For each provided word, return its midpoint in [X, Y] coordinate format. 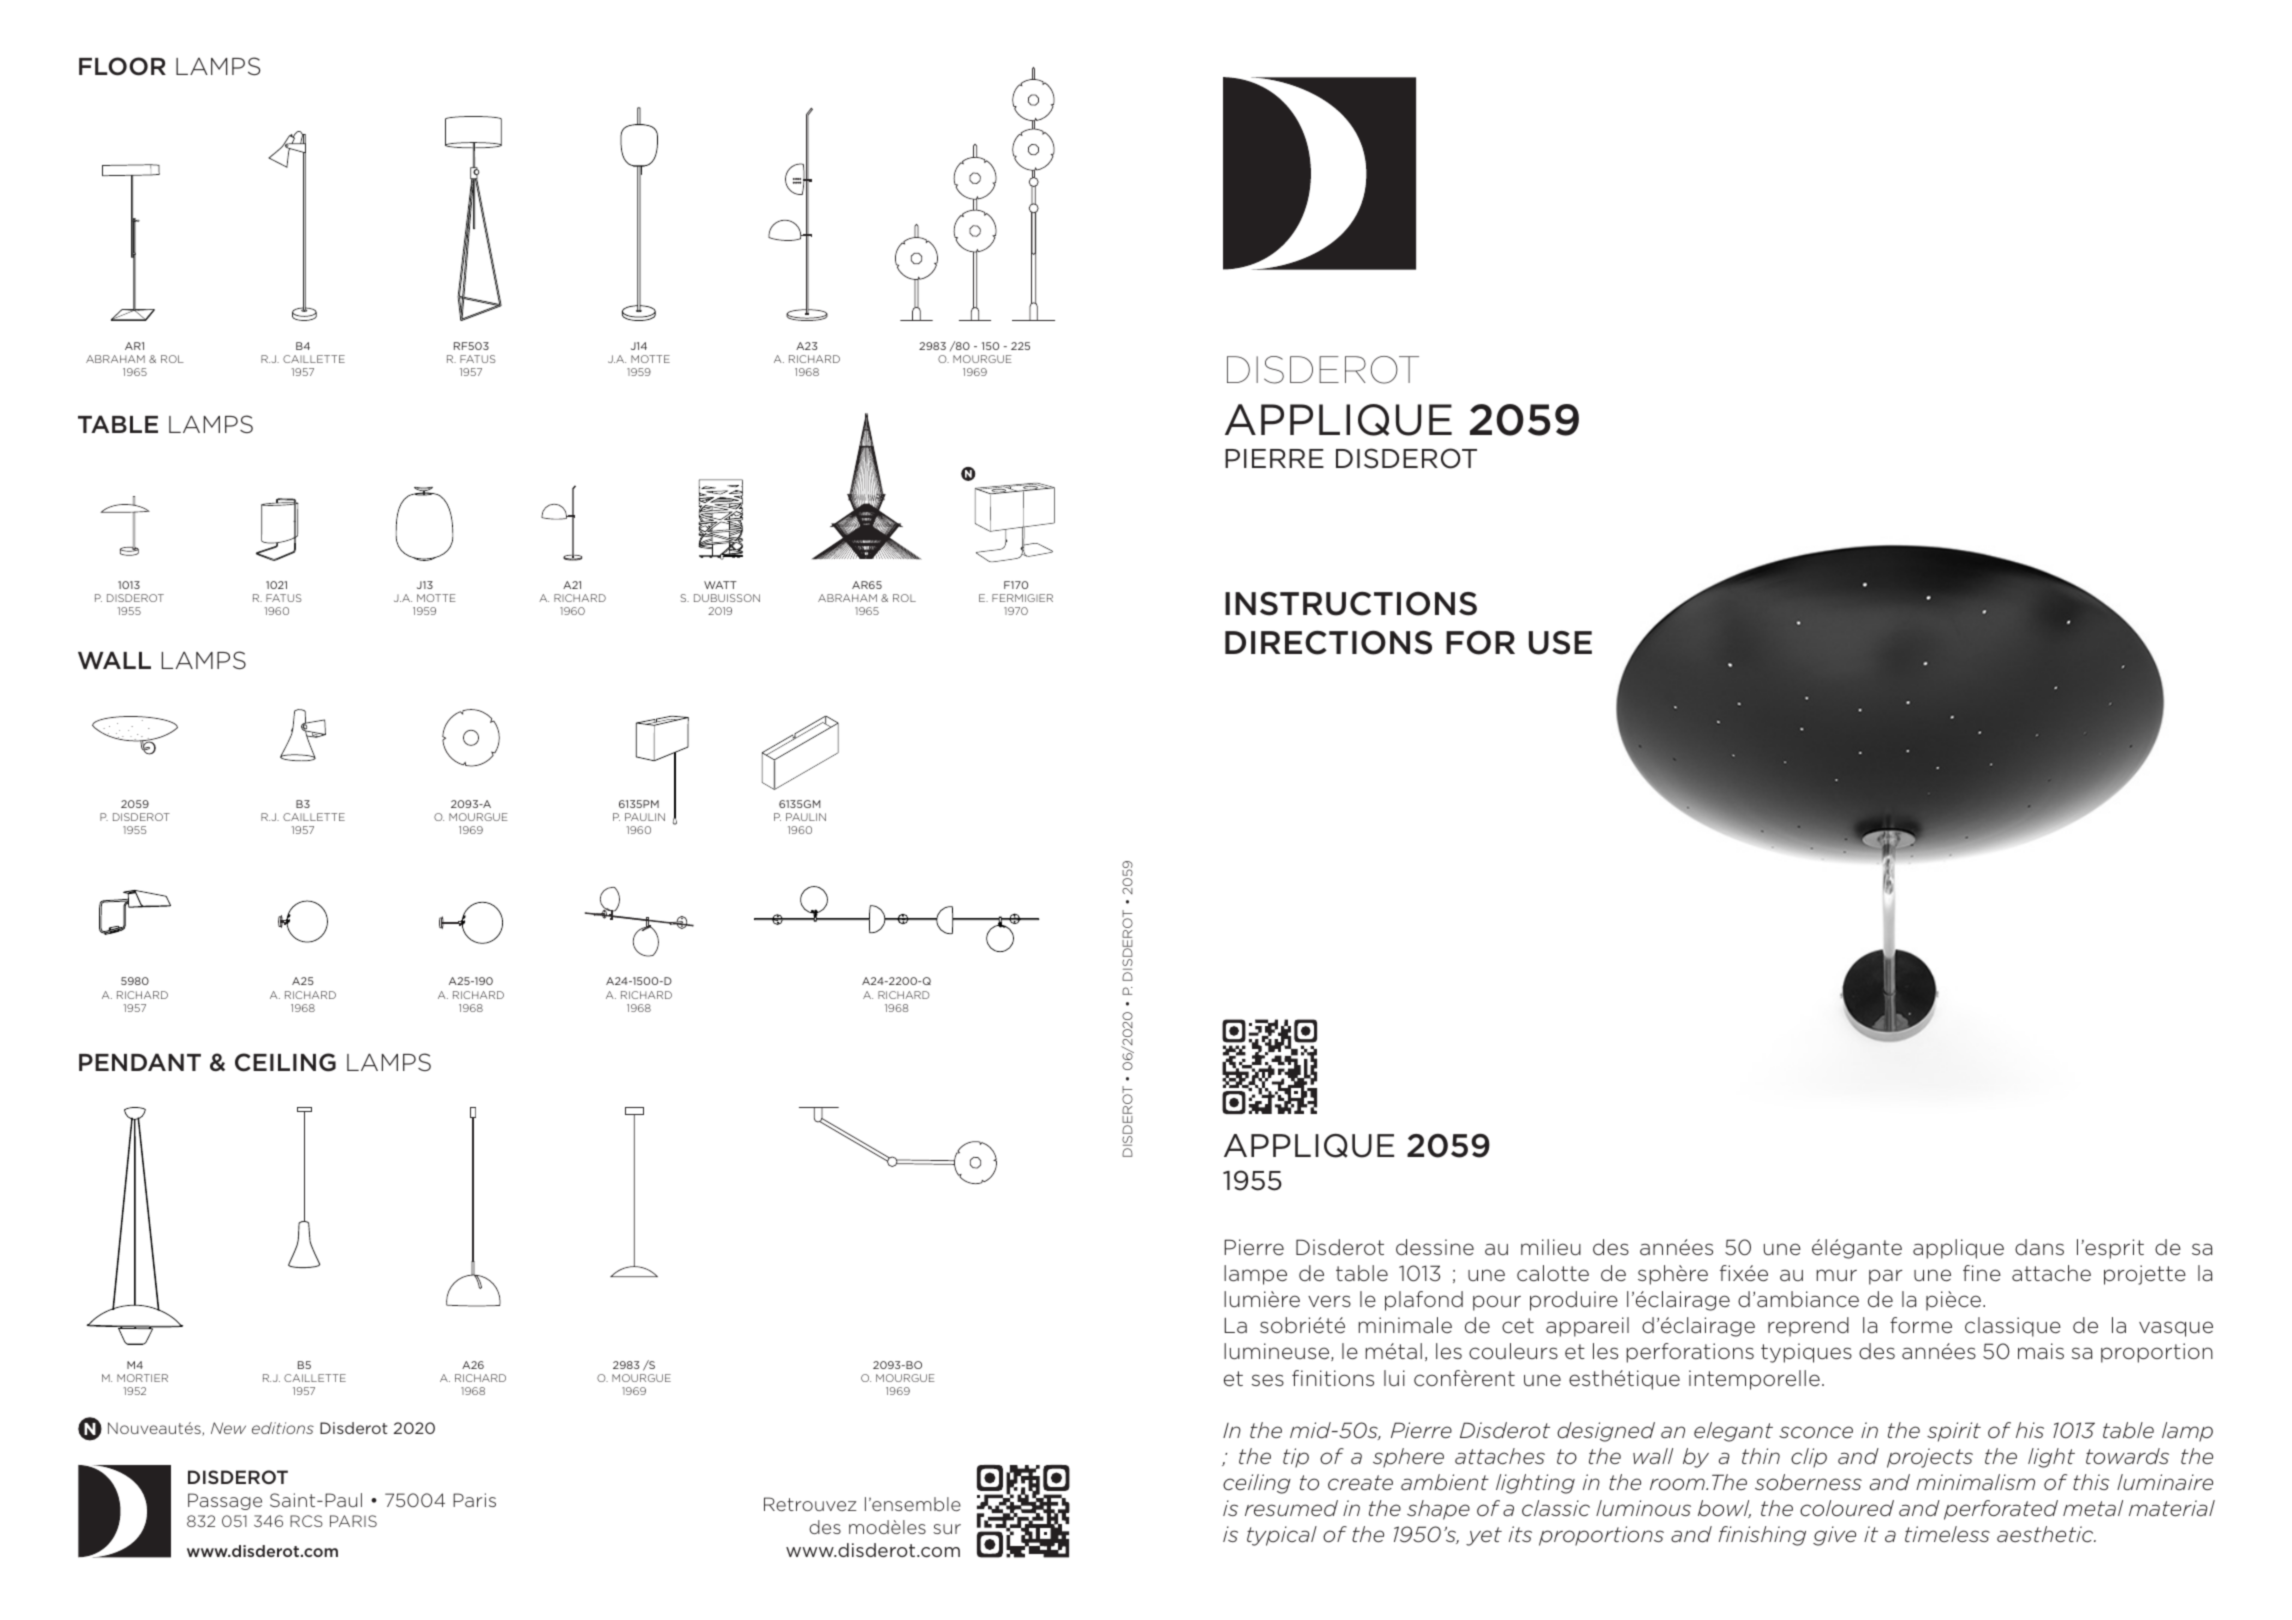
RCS [306, 1521]
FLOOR [122, 66]
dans [2039, 1247]
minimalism [1975, 1482]
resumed [1291, 1508]
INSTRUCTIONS [1351, 604]
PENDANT [140, 1062]
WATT [720, 585]
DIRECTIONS [1328, 642]
